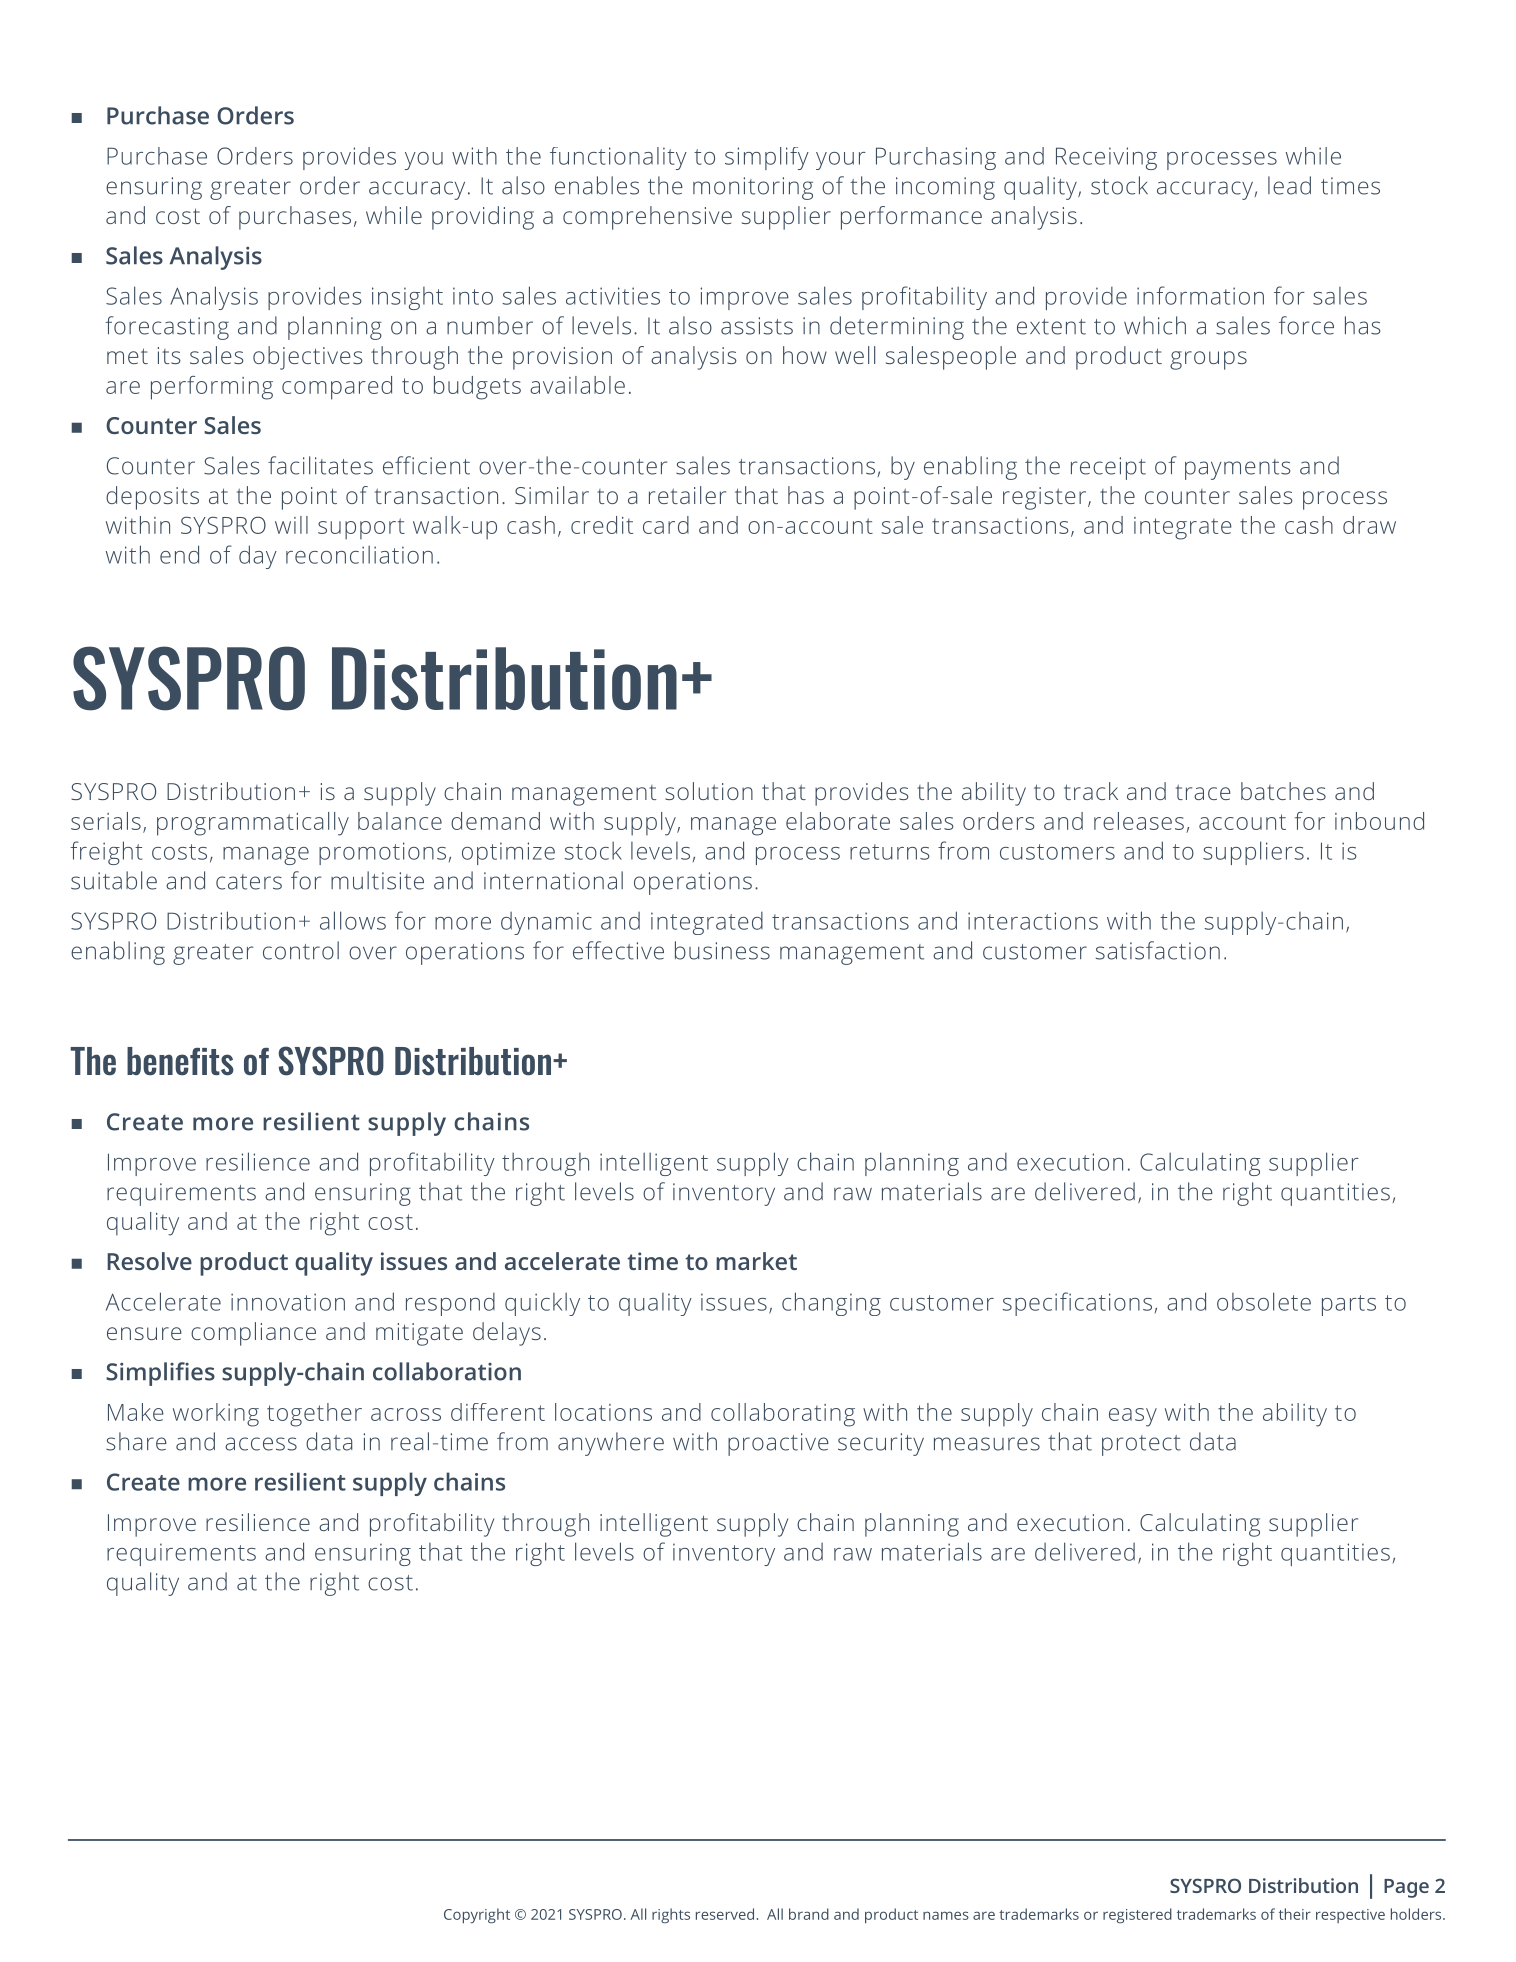 The width and height of the screenshot is (1516, 1962). Describe the element at coordinates (809, 1914) in the screenshot. I see `brand` at that location.
